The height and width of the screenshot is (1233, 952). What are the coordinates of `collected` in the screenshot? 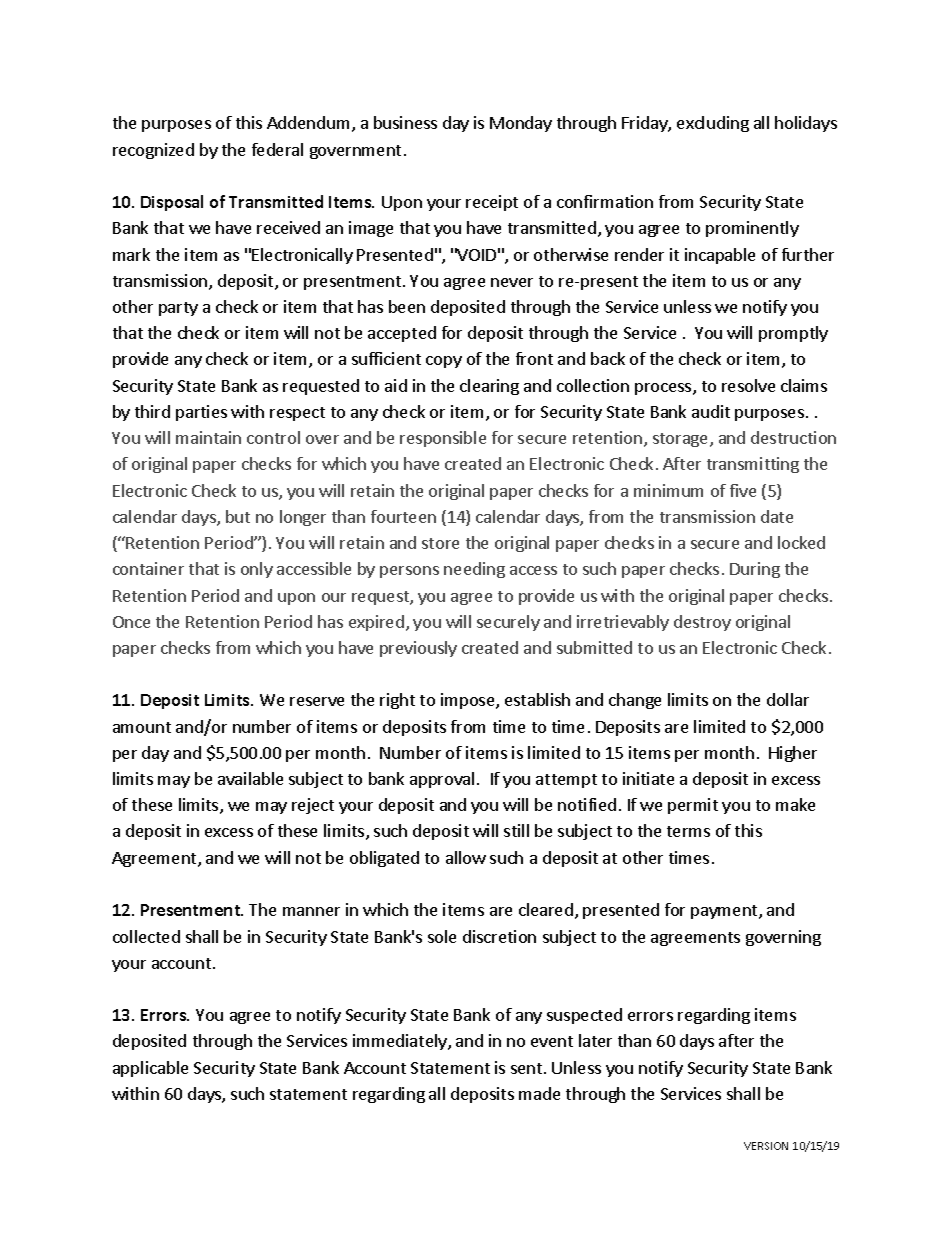 It's located at (146, 936).
